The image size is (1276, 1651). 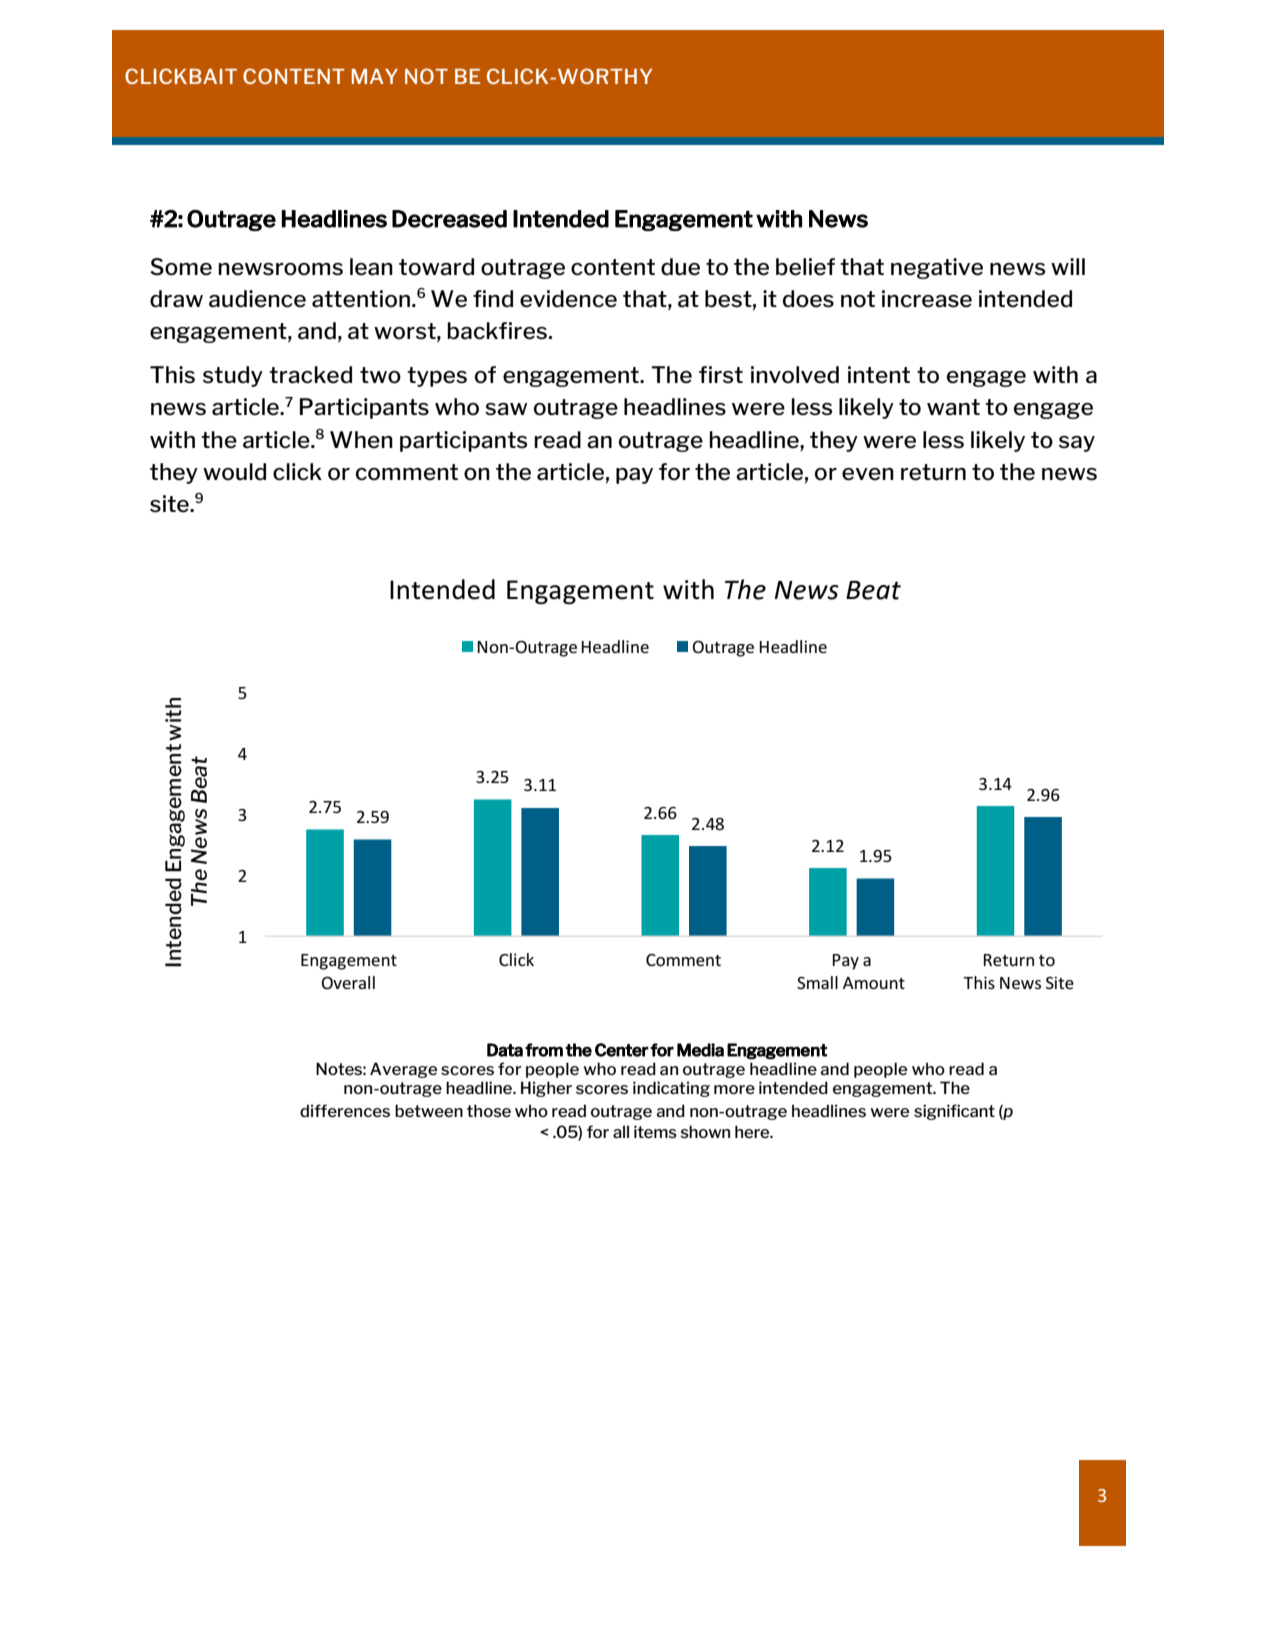 I want to click on would, so click(x=234, y=472).
